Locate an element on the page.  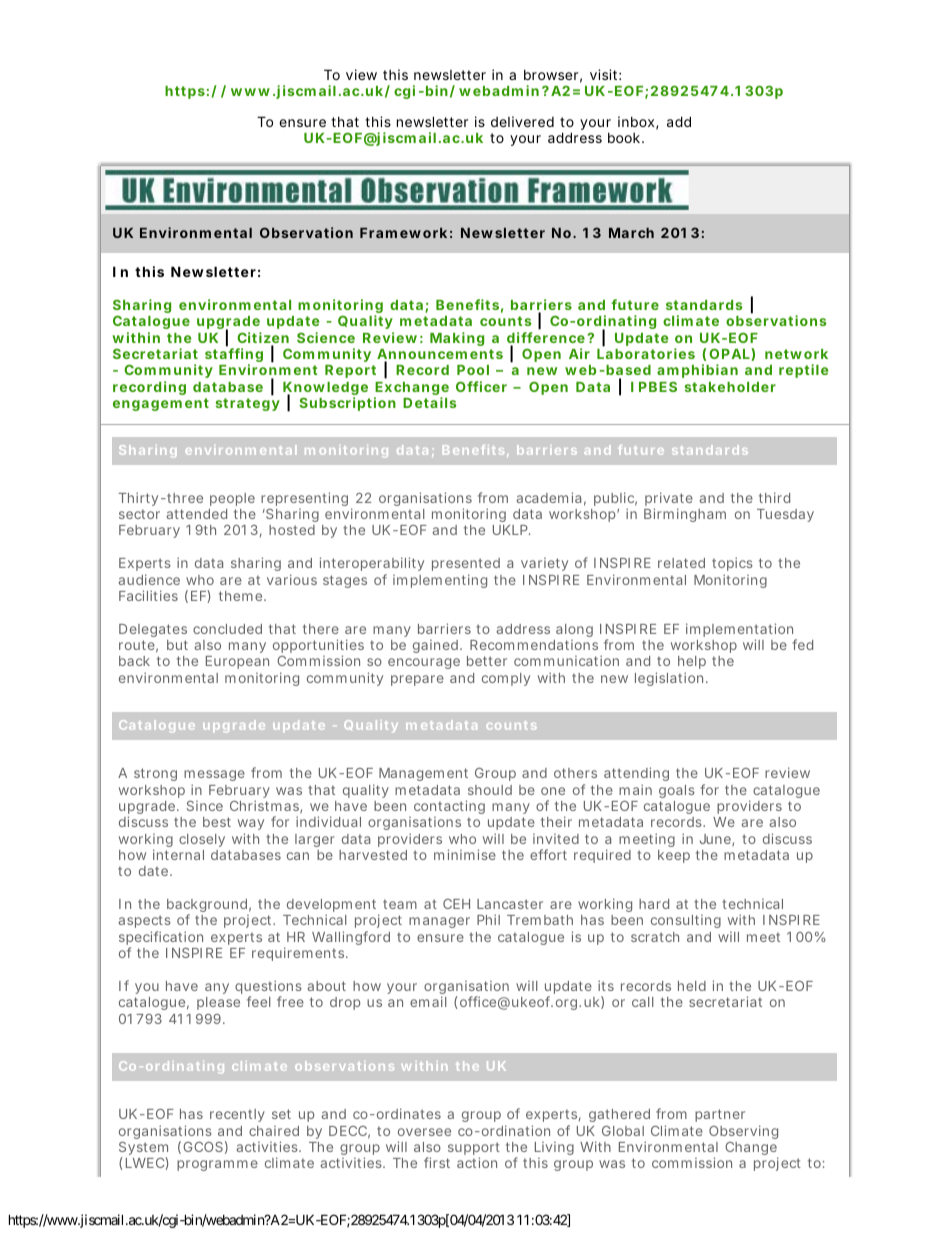
support is located at coordinates (474, 1150).
